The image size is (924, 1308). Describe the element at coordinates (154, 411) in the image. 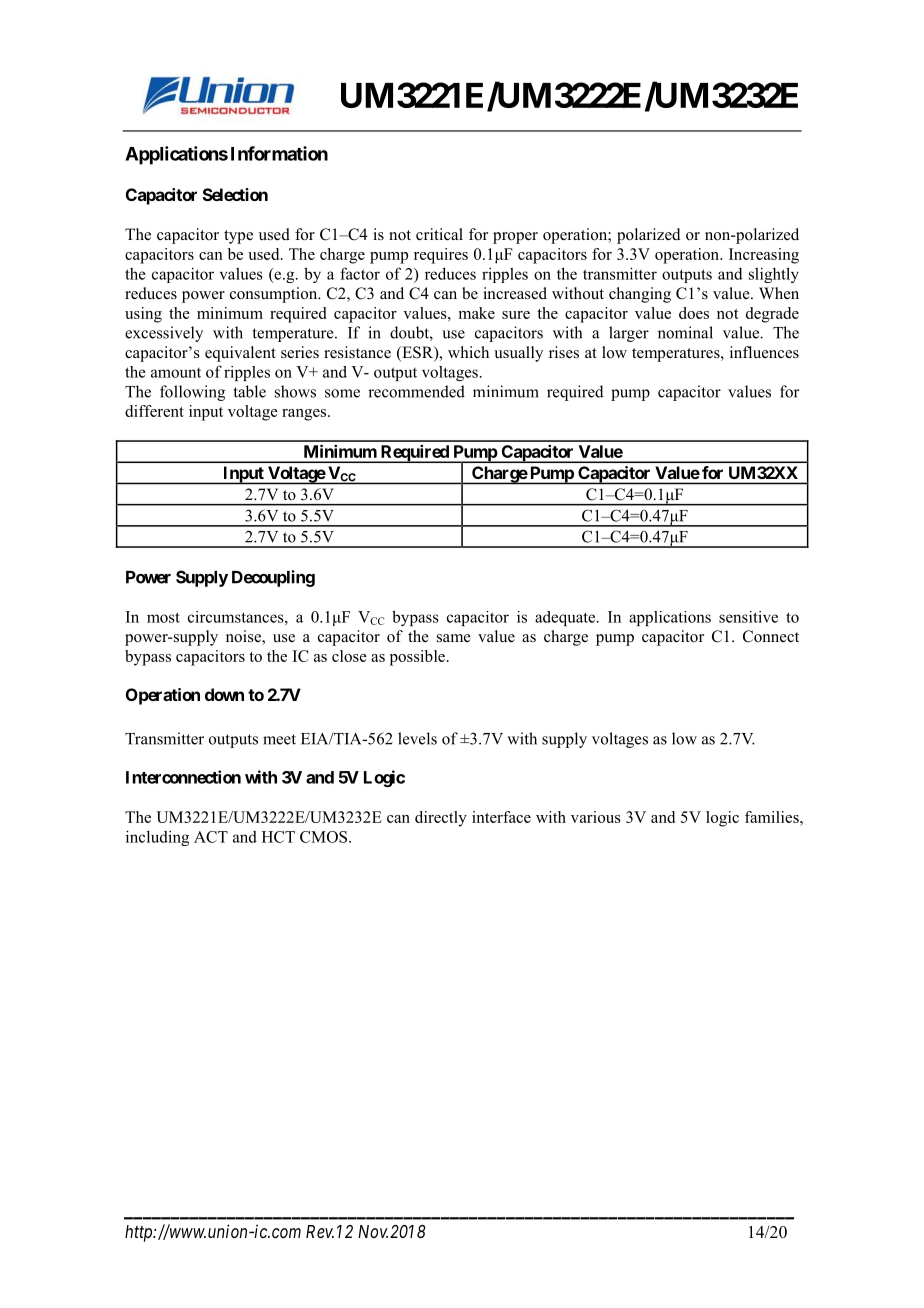

I see `different` at that location.
